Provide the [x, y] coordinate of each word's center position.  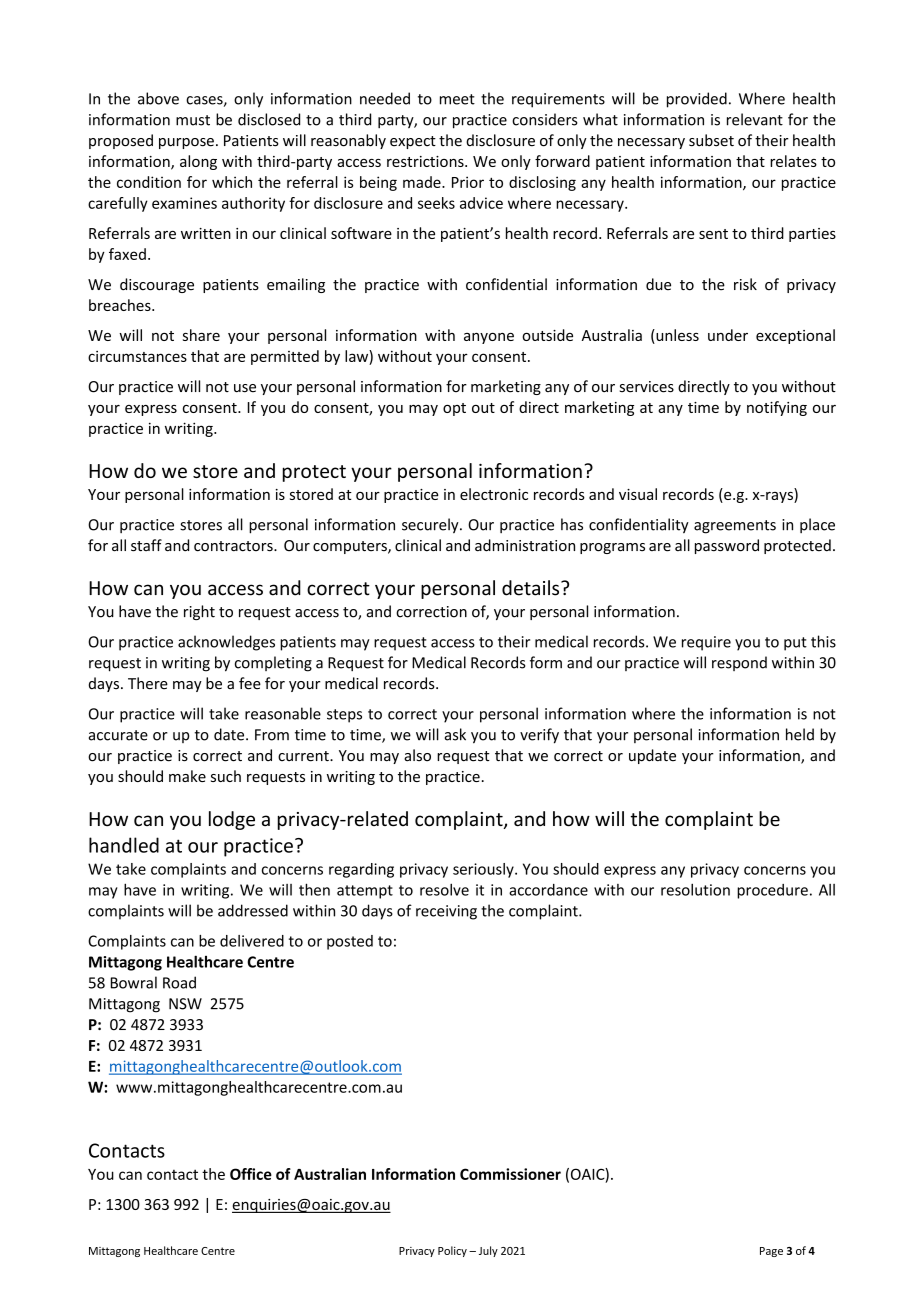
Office [251, 1174]
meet [457, 99]
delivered [252, 941]
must [193, 120]
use [245, 388]
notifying [777, 408]
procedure [772, 891]
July [488, 1251]
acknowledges [226, 643]
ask [455, 734]
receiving [446, 912]
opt [454, 409]
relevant [755, 119]
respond [739, 663]
